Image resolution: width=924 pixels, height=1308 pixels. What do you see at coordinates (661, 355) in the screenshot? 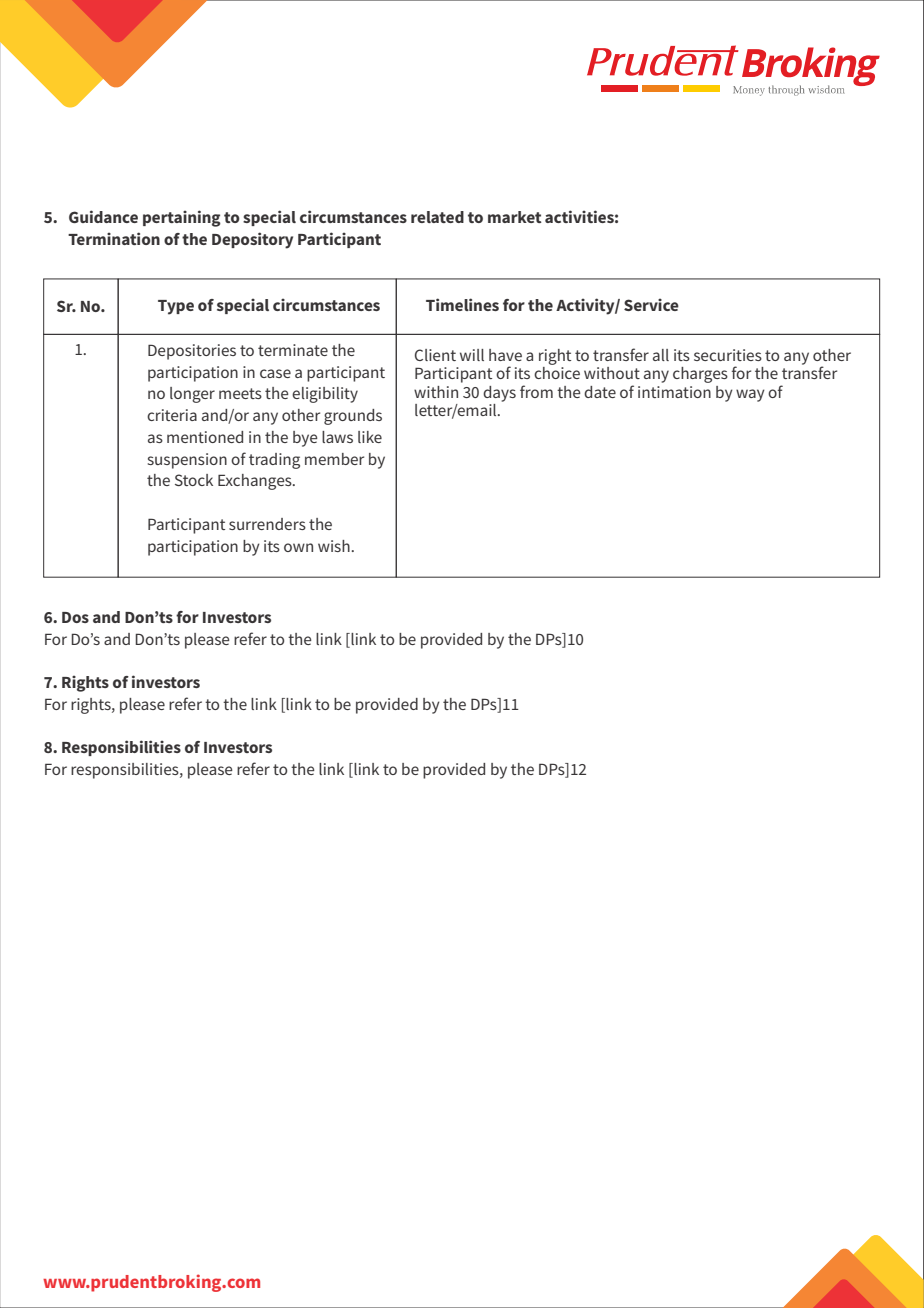
I see `all` at bounding box center [661, 355].
